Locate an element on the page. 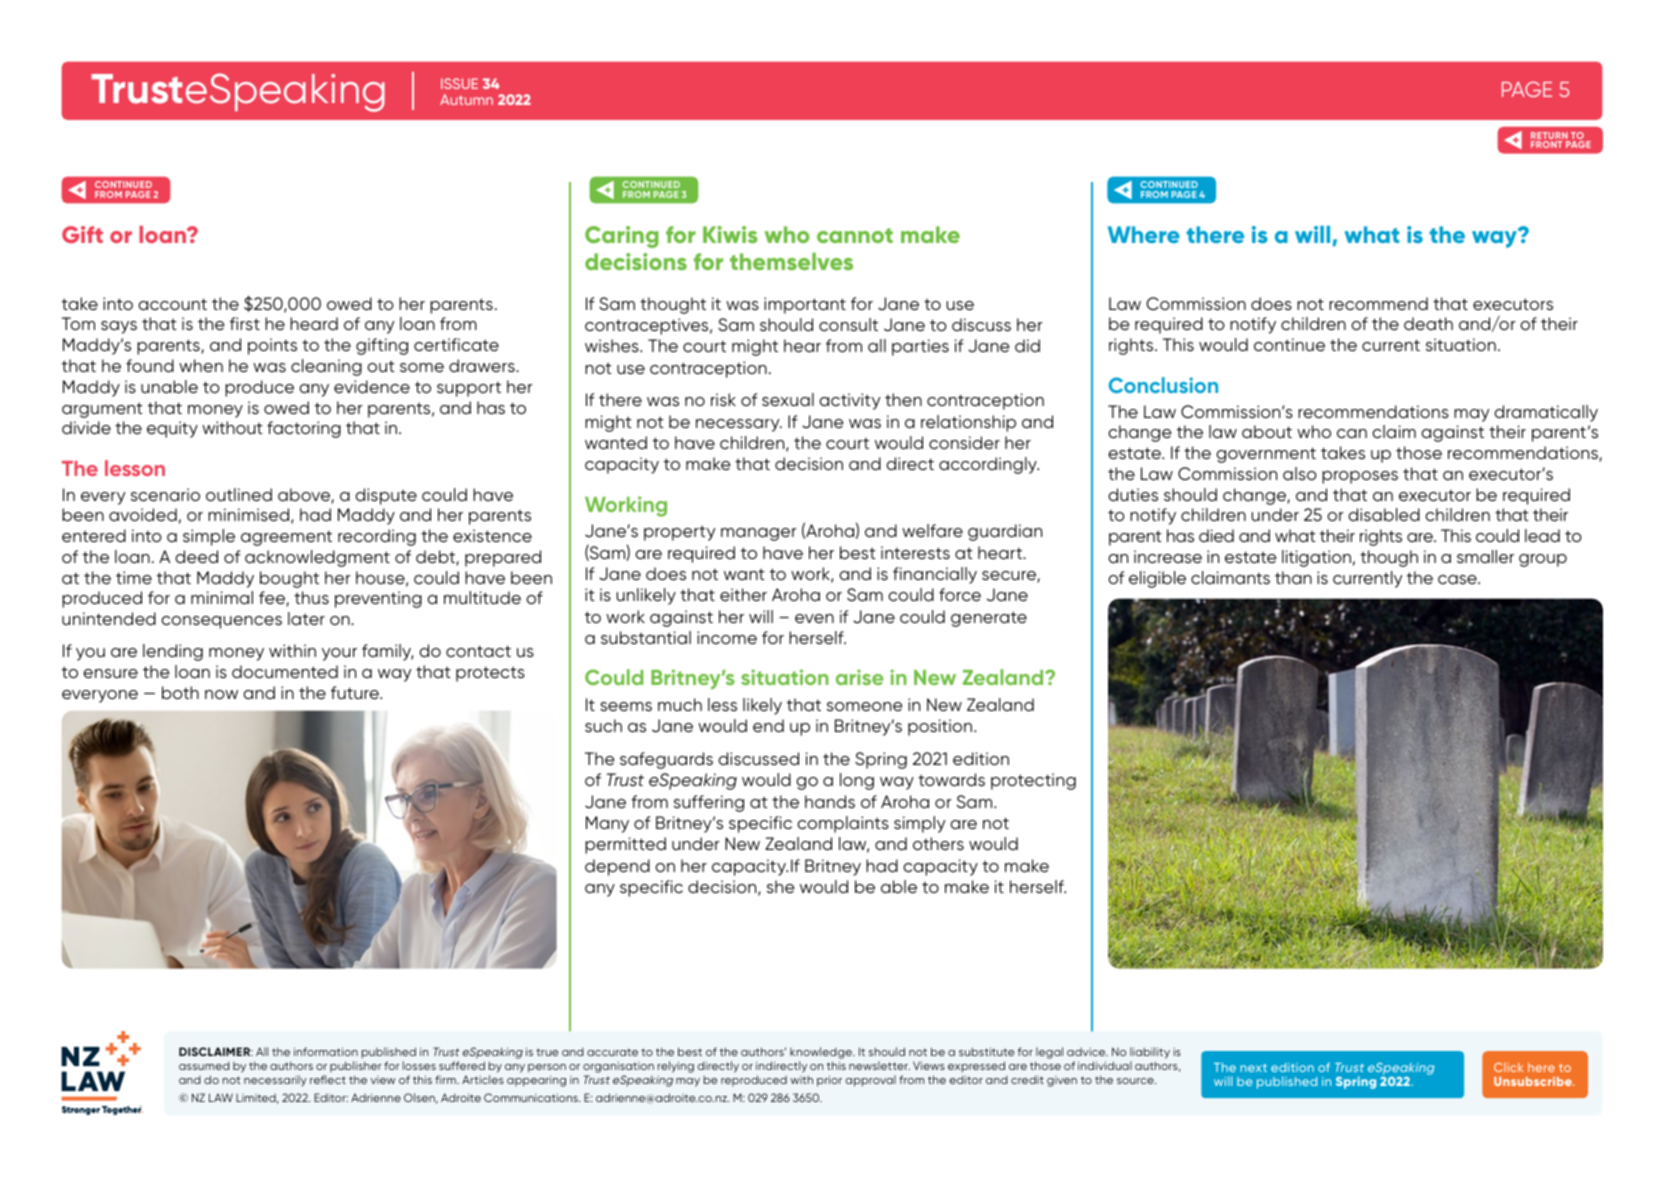  either is located at coordinates (743, 594).
